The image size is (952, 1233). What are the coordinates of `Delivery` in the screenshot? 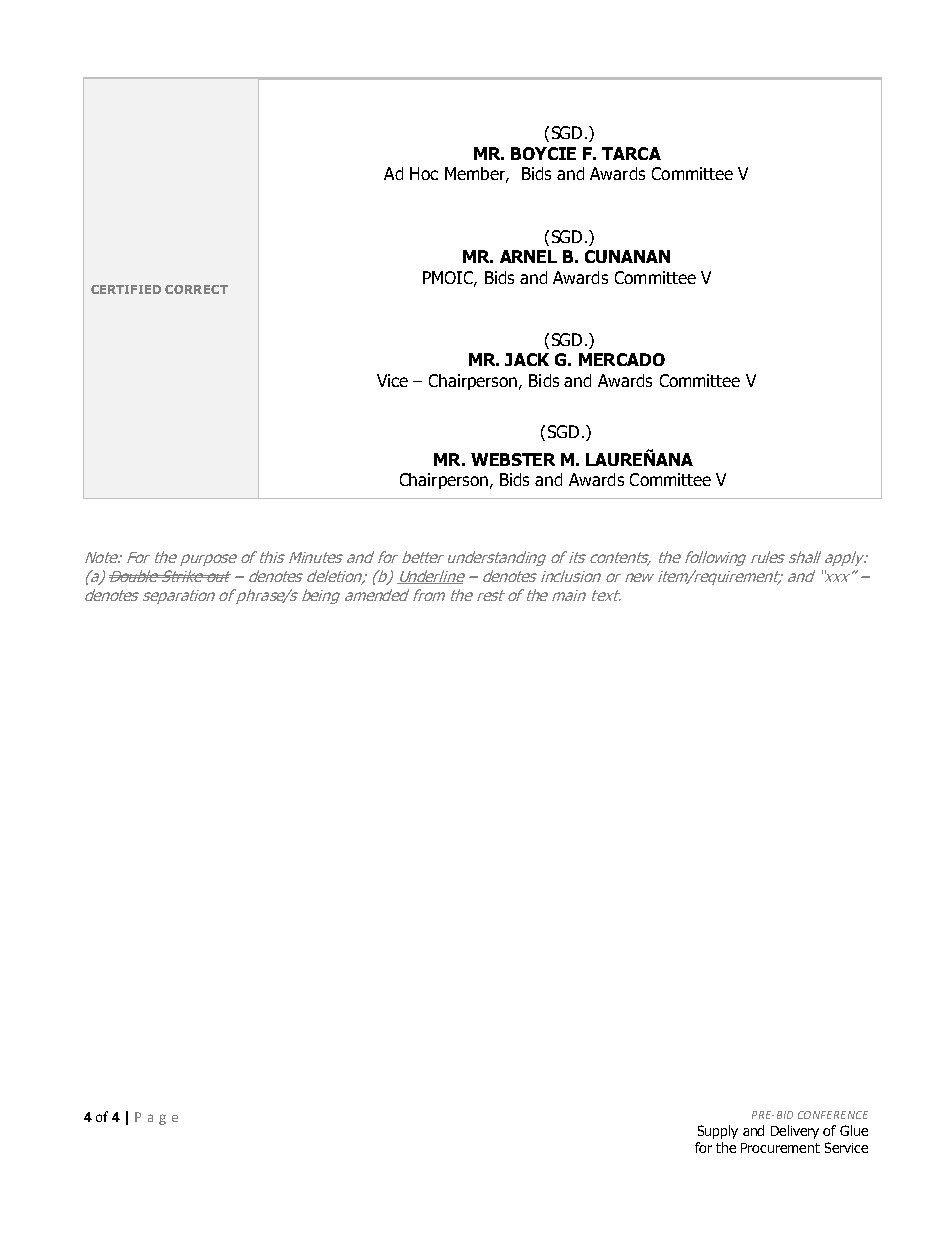 It's located at (795, 1132).
